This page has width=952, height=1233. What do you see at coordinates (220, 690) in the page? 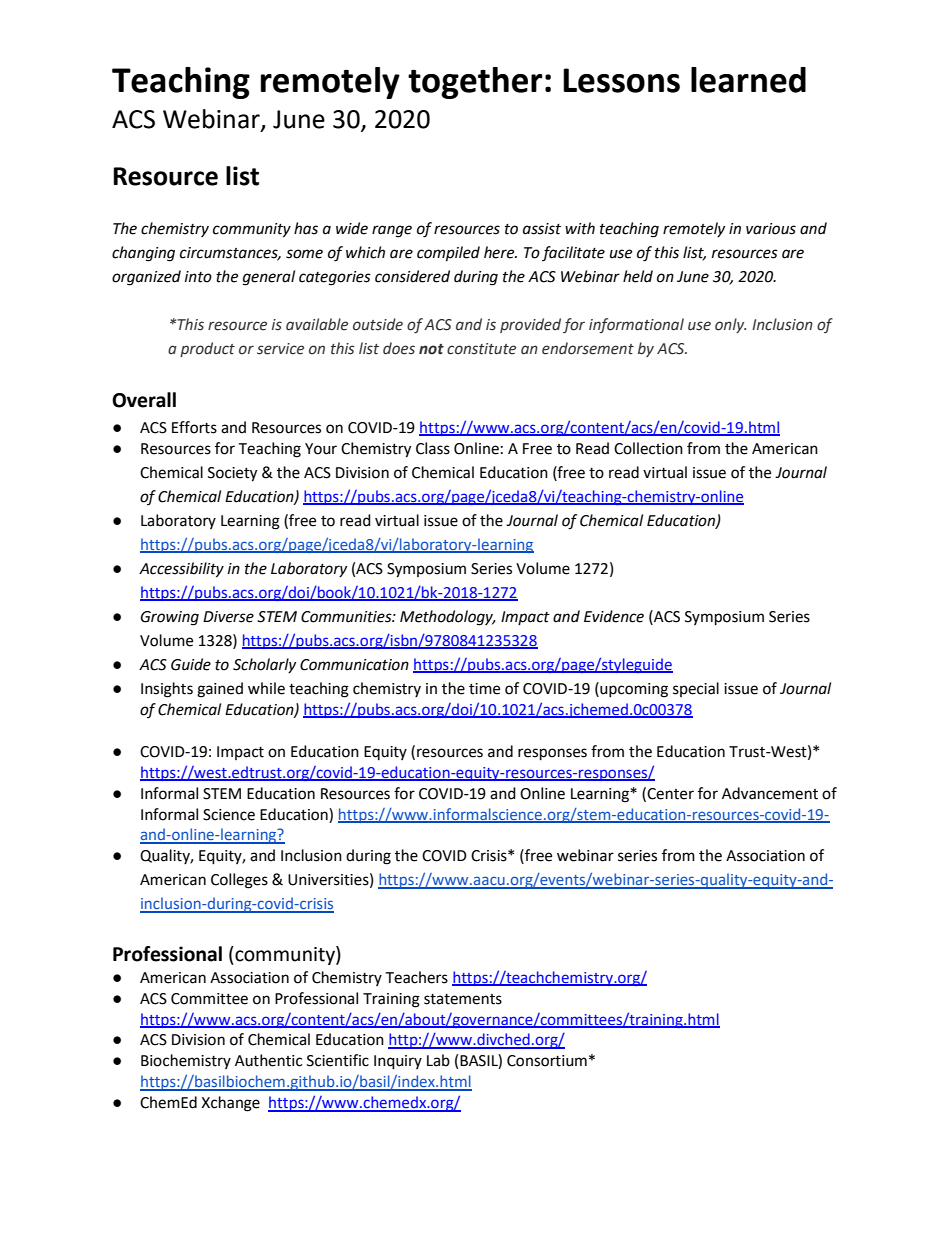
I see `gained` at bounding box center [220, 690].
